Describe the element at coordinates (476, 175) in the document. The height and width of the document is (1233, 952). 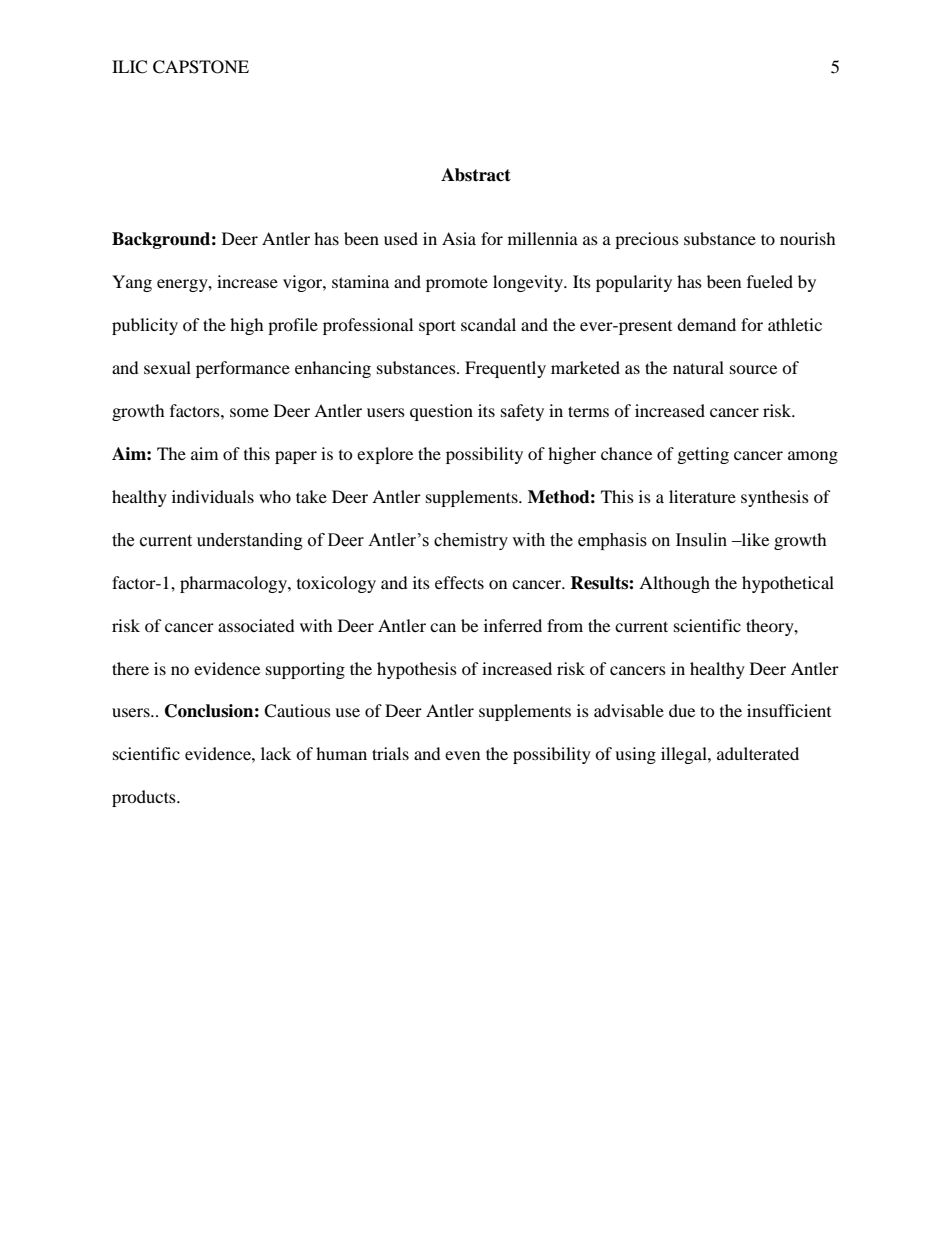
I see `Abstract` at that location.
